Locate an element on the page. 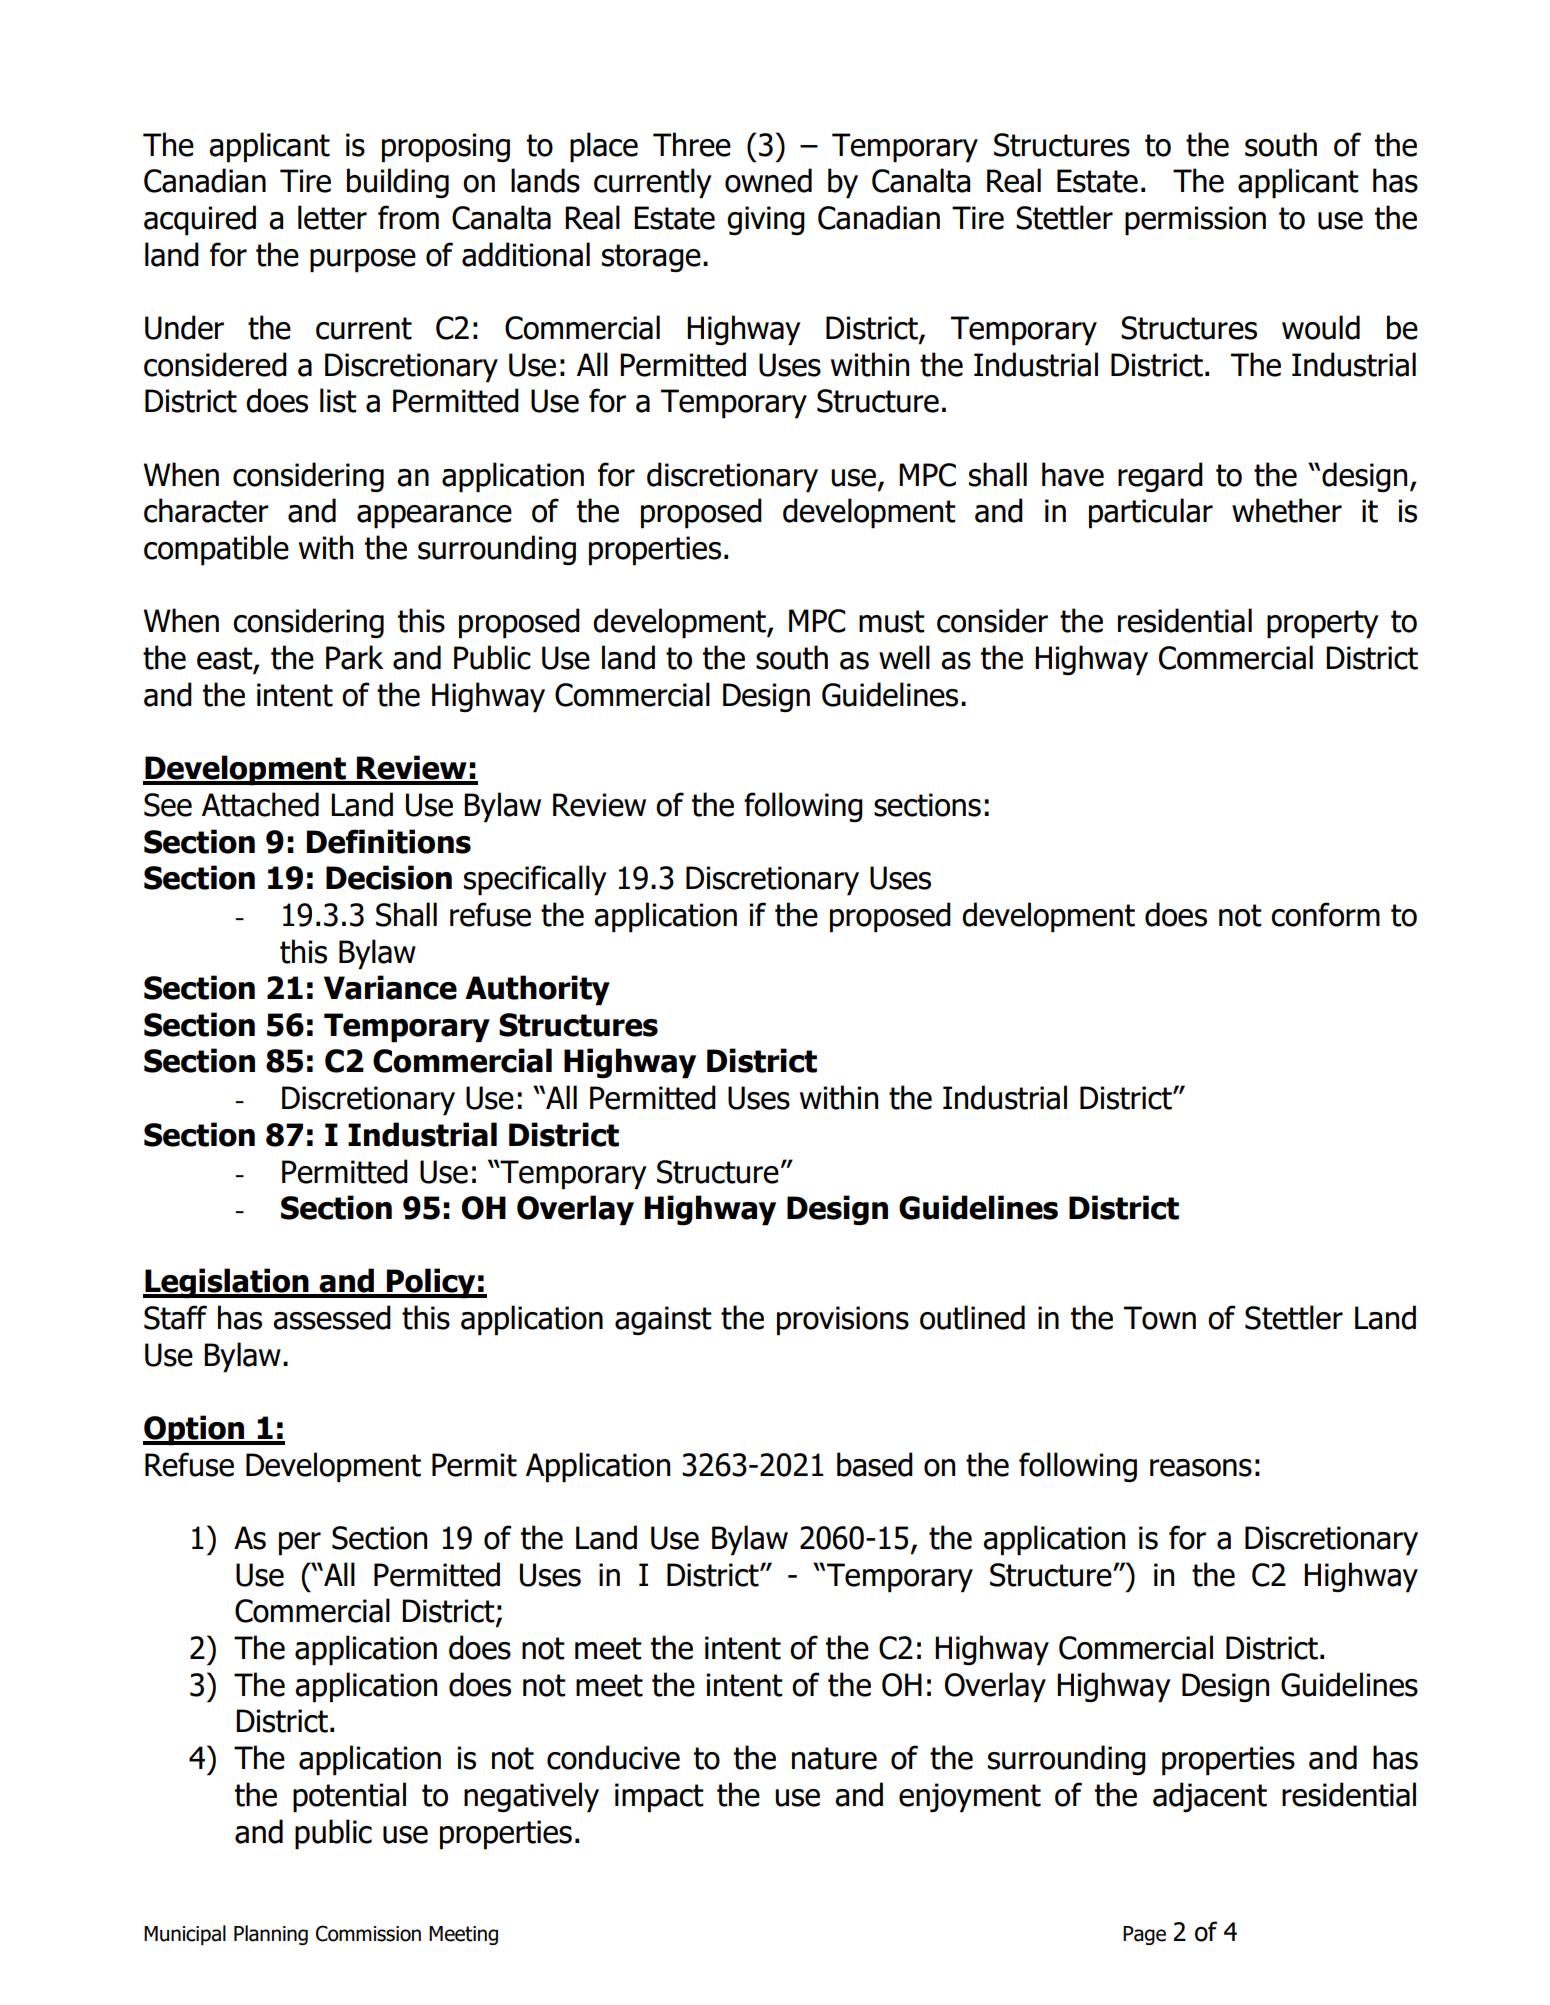 The width and height of the image is (1550, 2005). Town is located at coordinates (1160, 1318).
